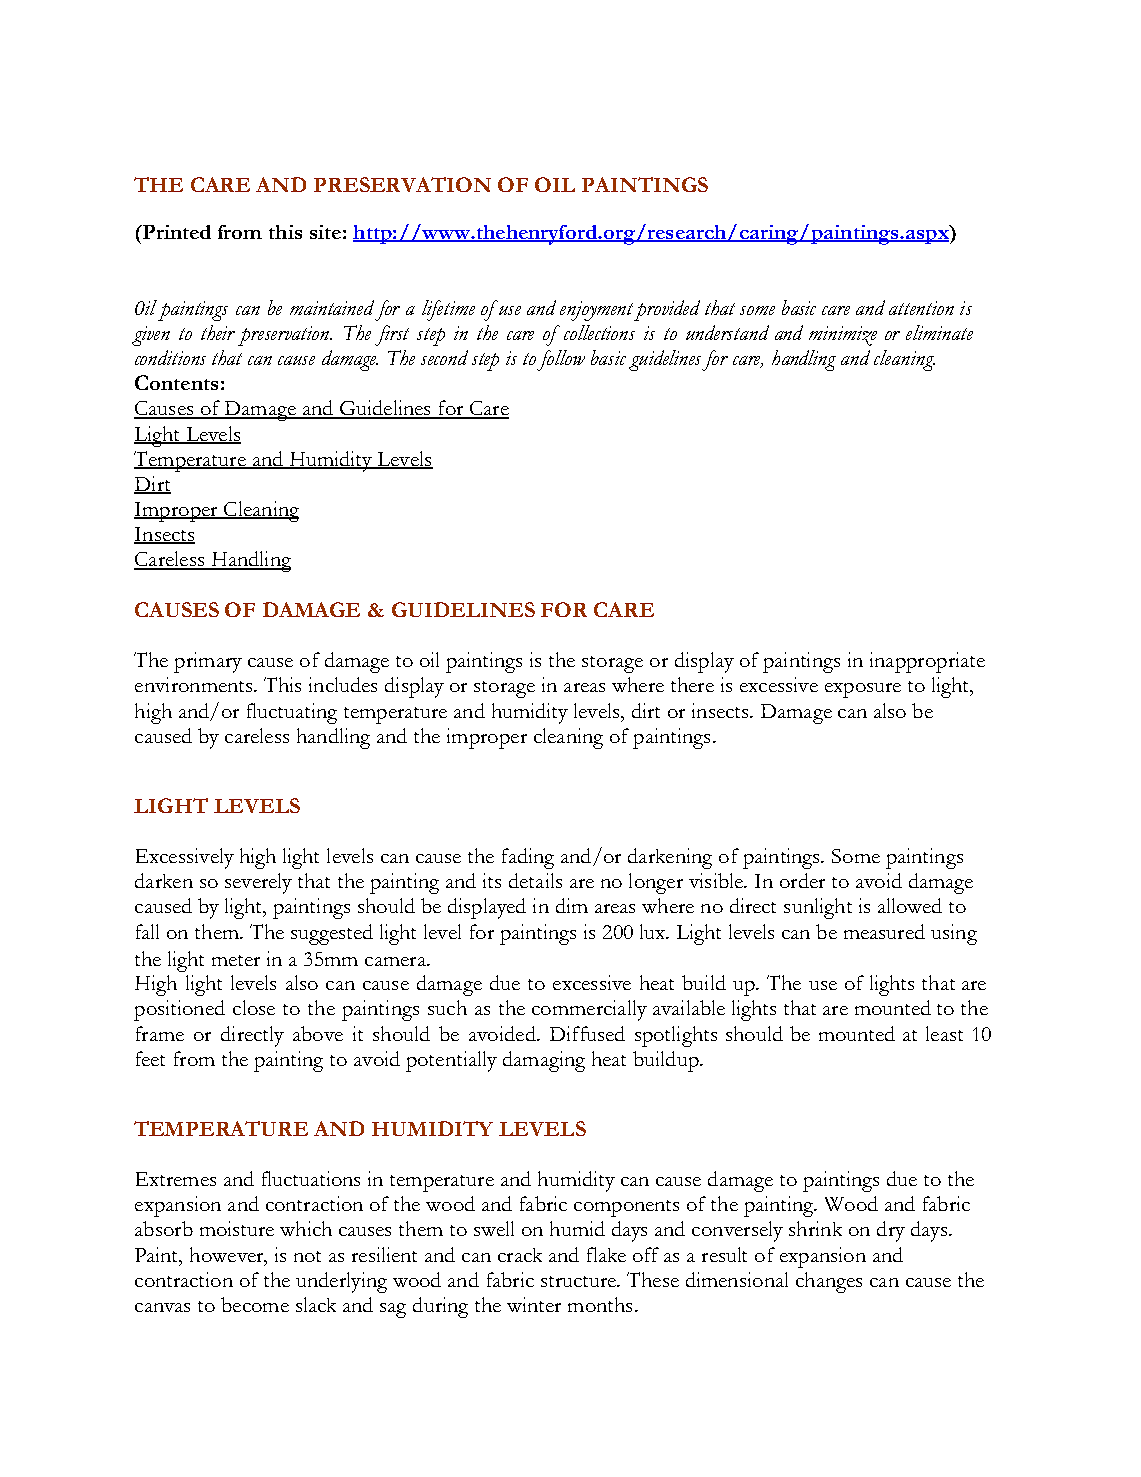 Image resolution: width=1141 pixels, height=1477 pixels. I want to click on inappropriate, so click(927, 662).
